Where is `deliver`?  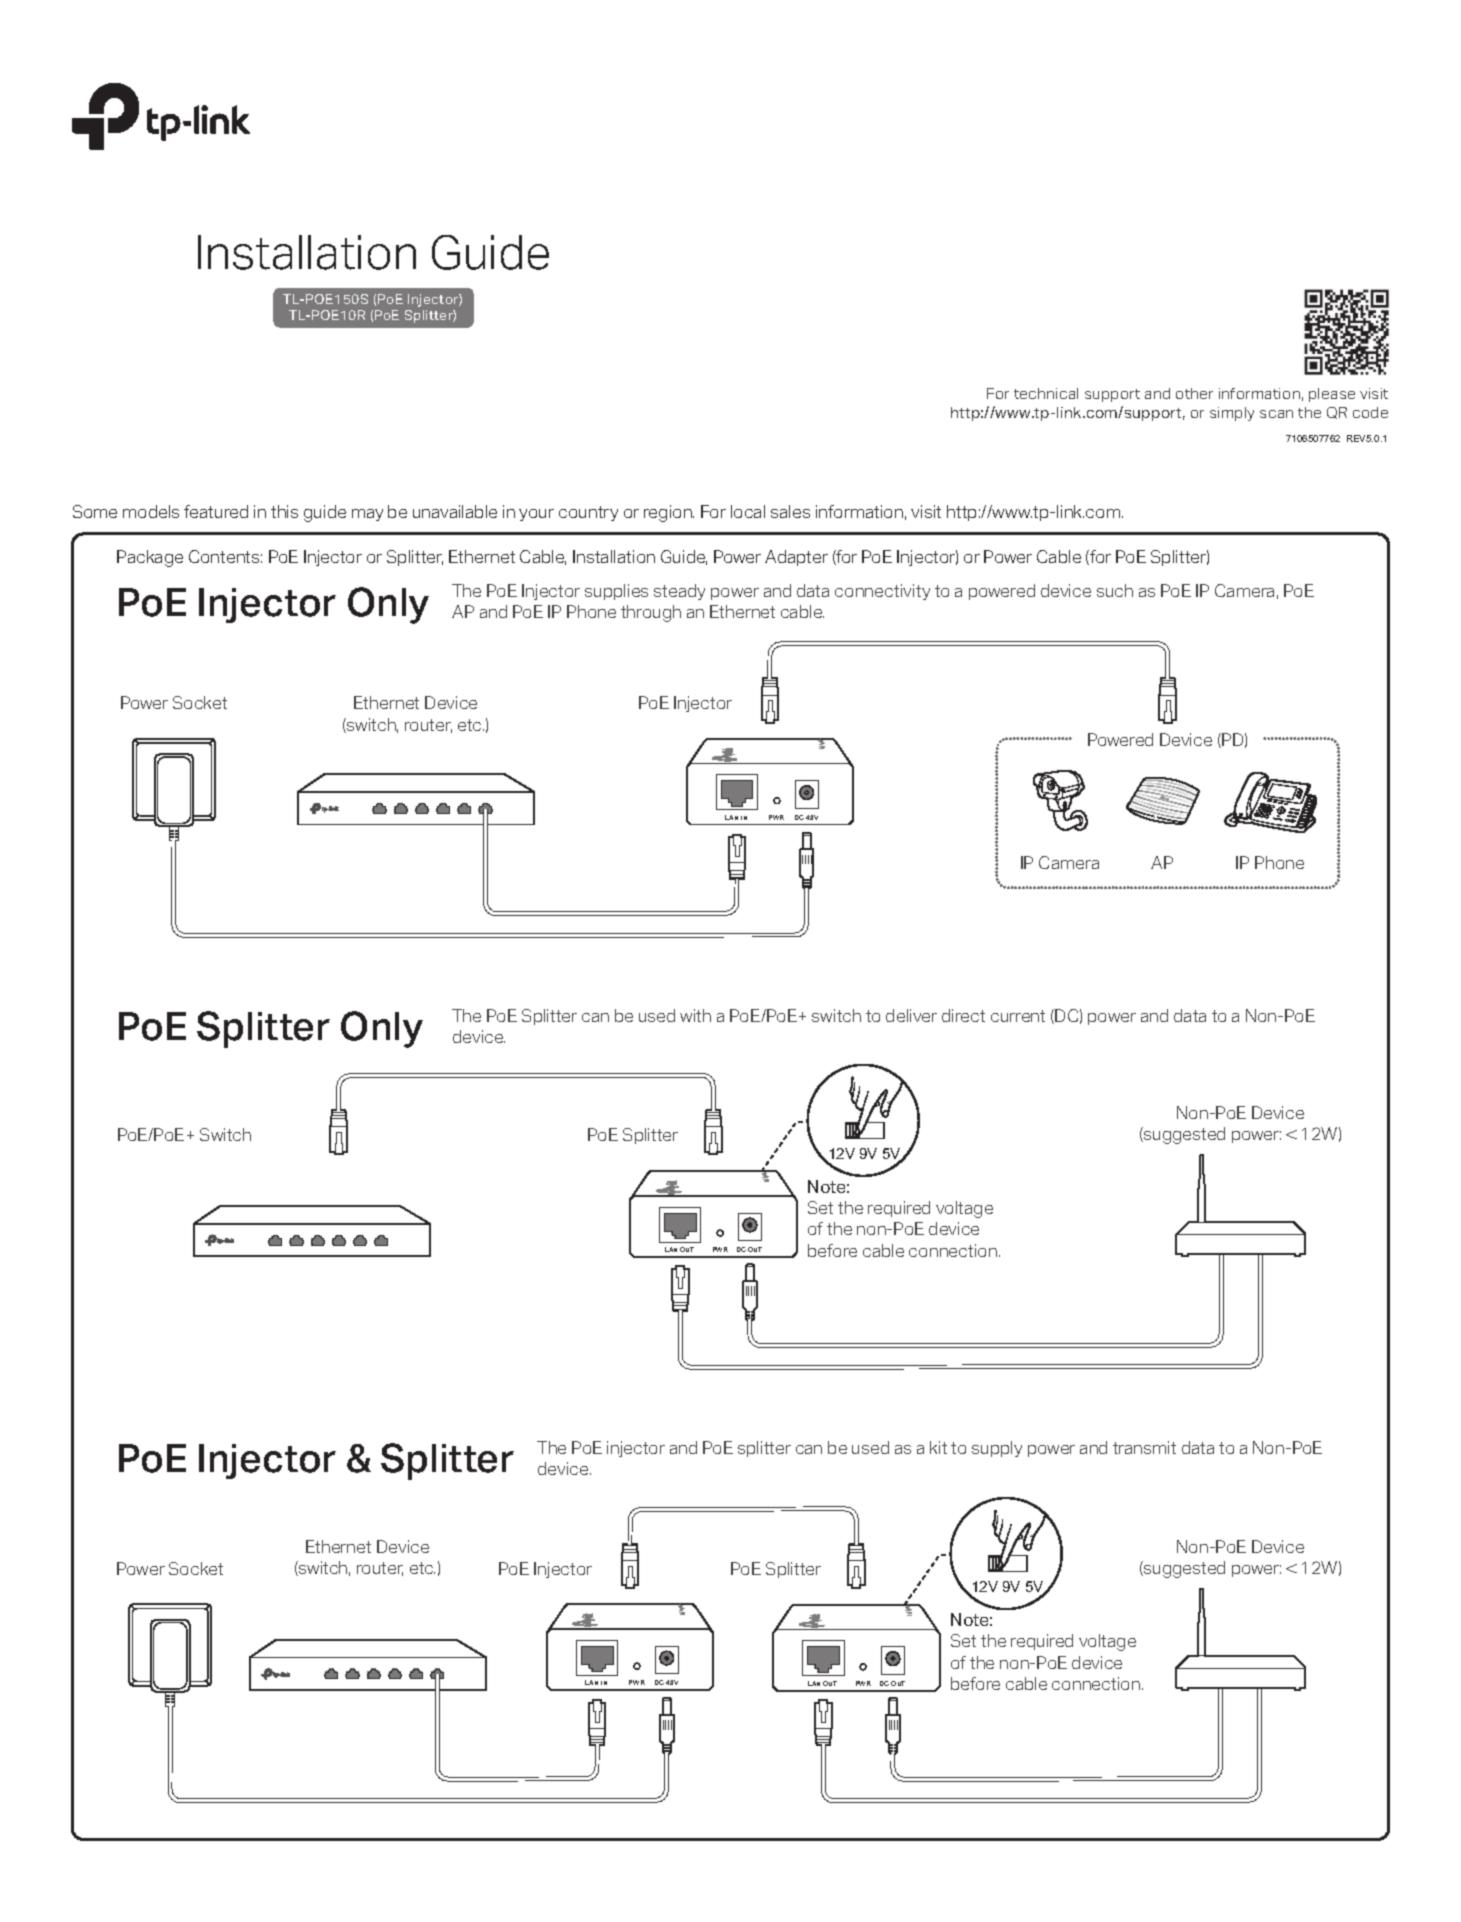 deliver is located at coordinates (911, 1015).
